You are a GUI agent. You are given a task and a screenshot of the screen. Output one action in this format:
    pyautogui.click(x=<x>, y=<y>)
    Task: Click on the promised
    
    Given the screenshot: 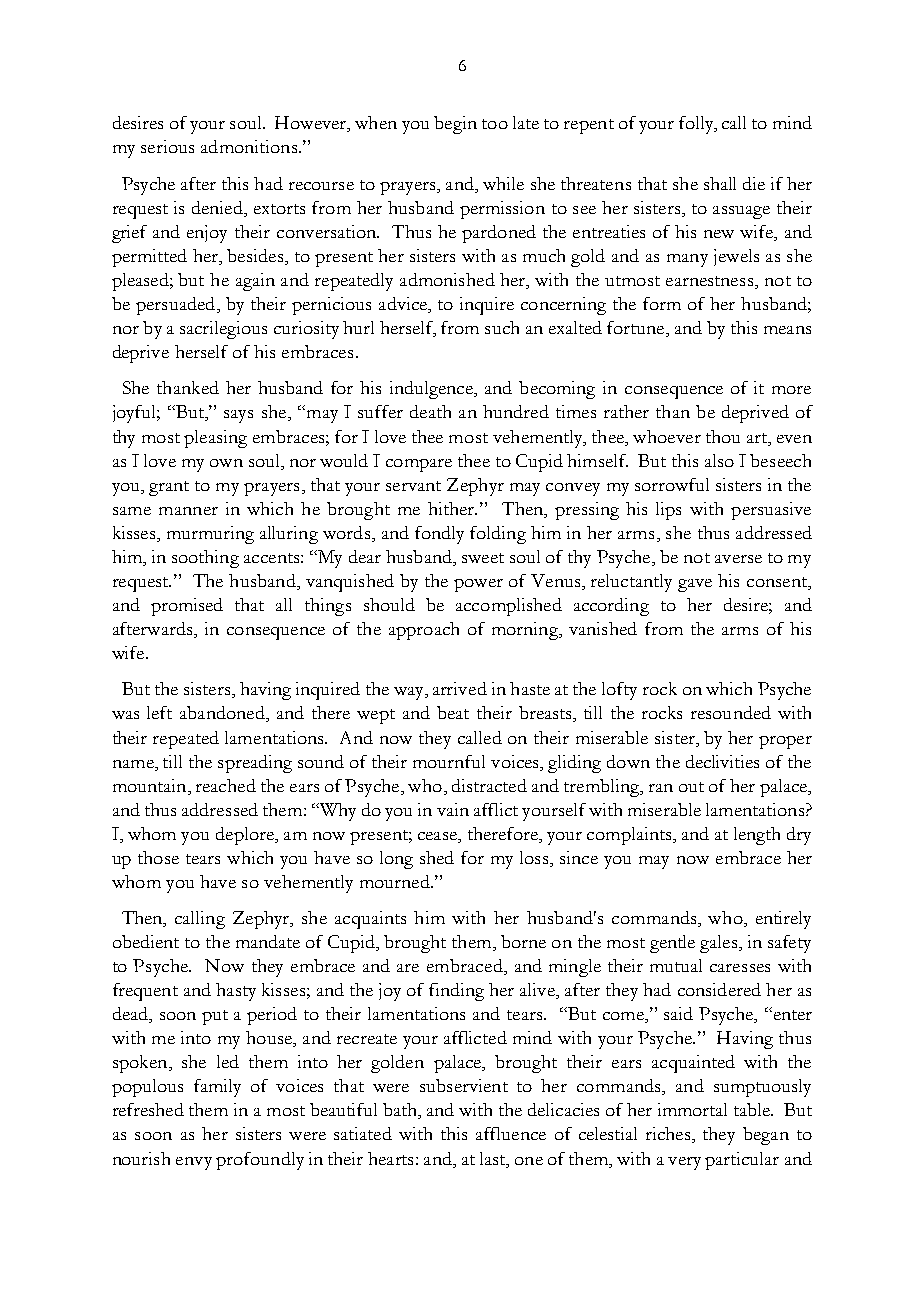 What is the action you would take?
    pyautogui.click(x=187, y=607)
